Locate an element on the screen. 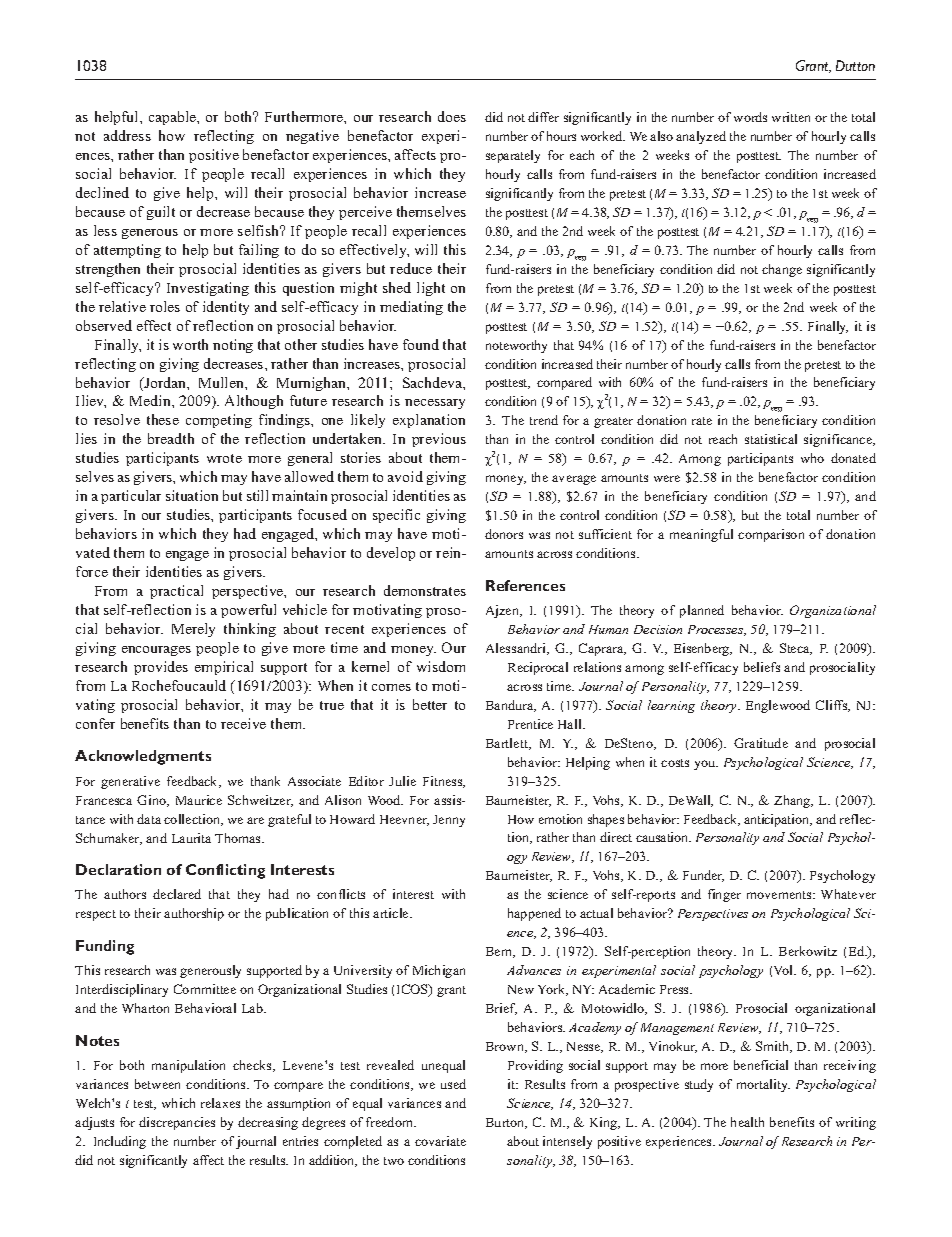 The width and height of the screenshot is (952, 1237). words is located at coordinates (750, 117).
